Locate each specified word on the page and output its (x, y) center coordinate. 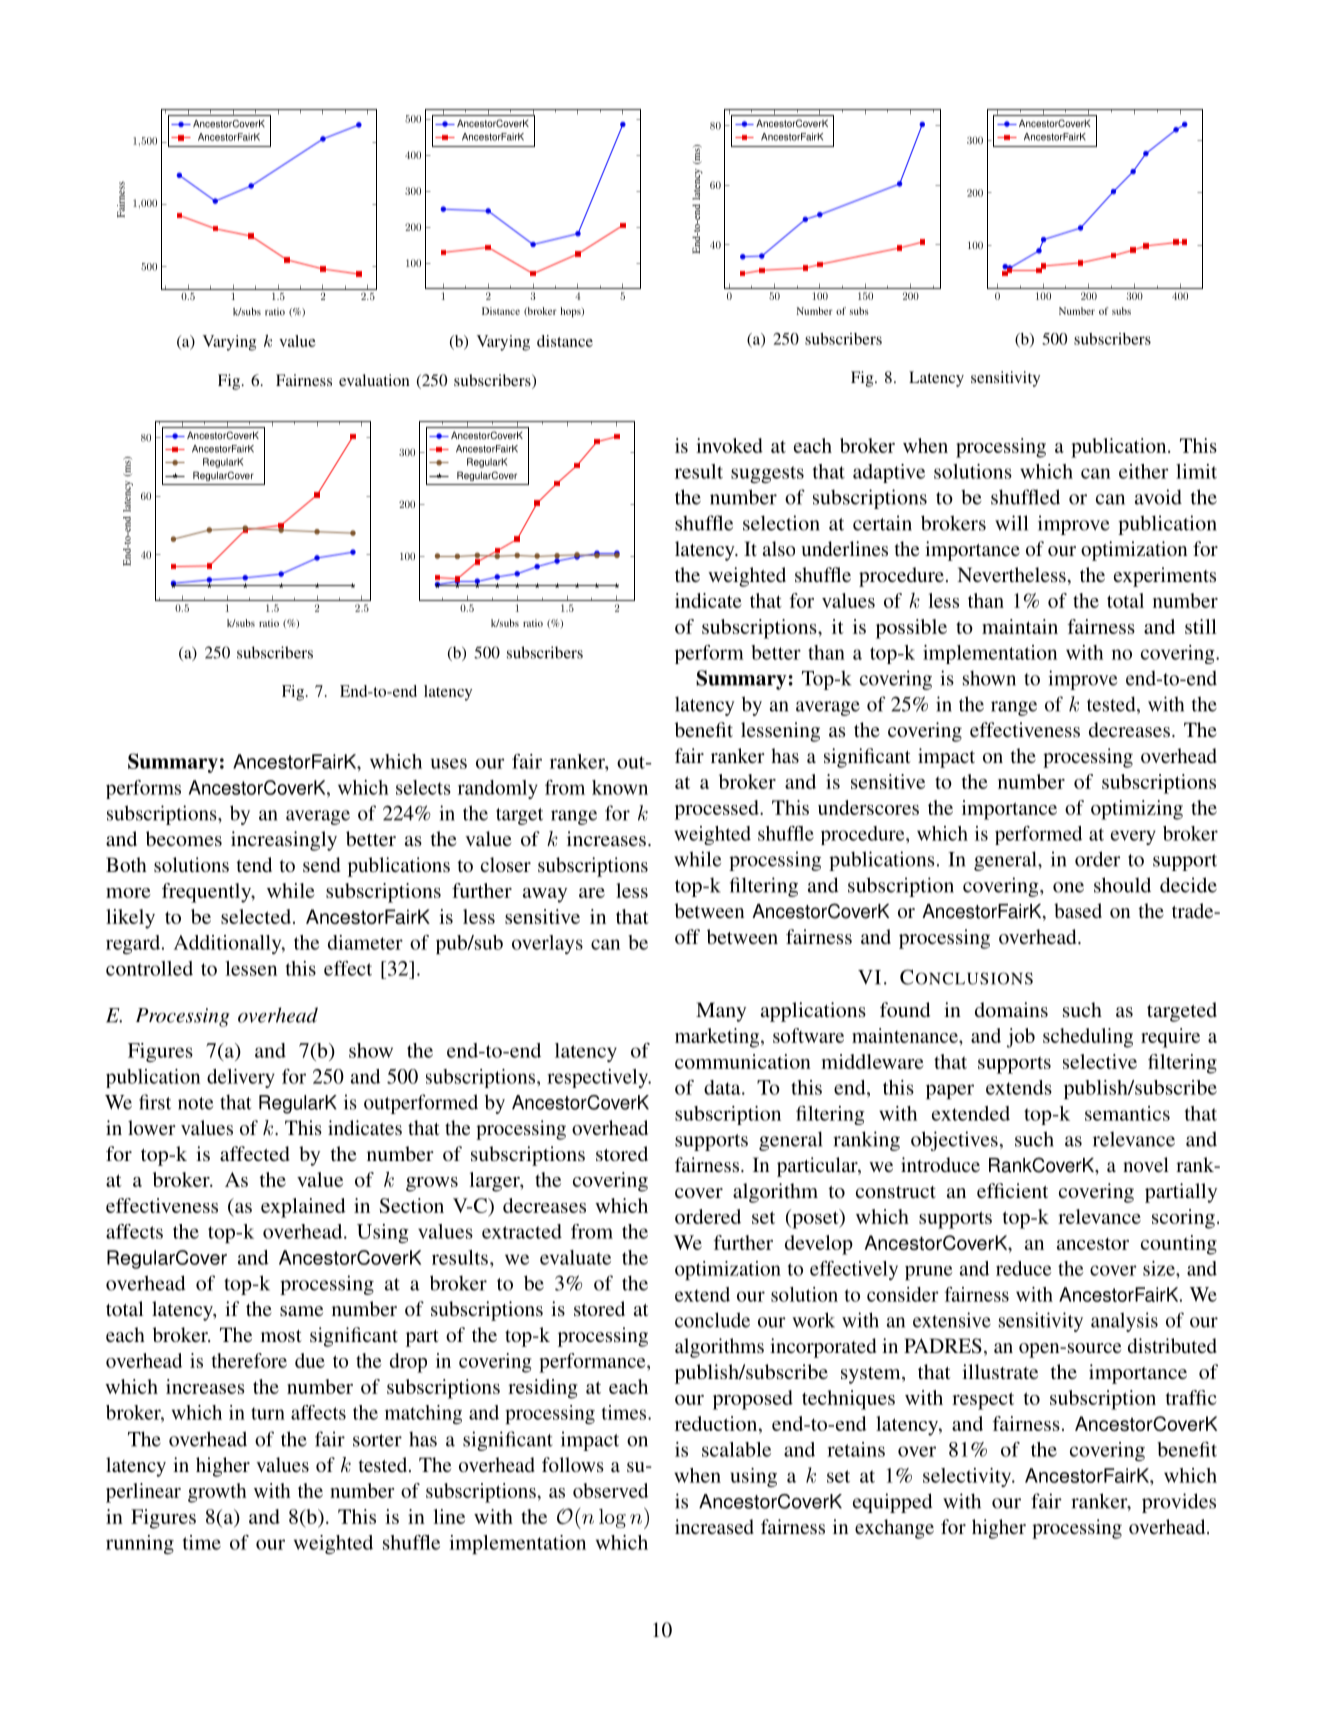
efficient (1012, 1190)
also (779, 548)
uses (449, 763)
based (1078, 910)
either (1144, 471)
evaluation (374, 380)
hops (571, 312)
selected (256, 916)
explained (303, 1208)
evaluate (575, 1257)
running (140, 1544)
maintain (1020, 626)
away (545, 895)
